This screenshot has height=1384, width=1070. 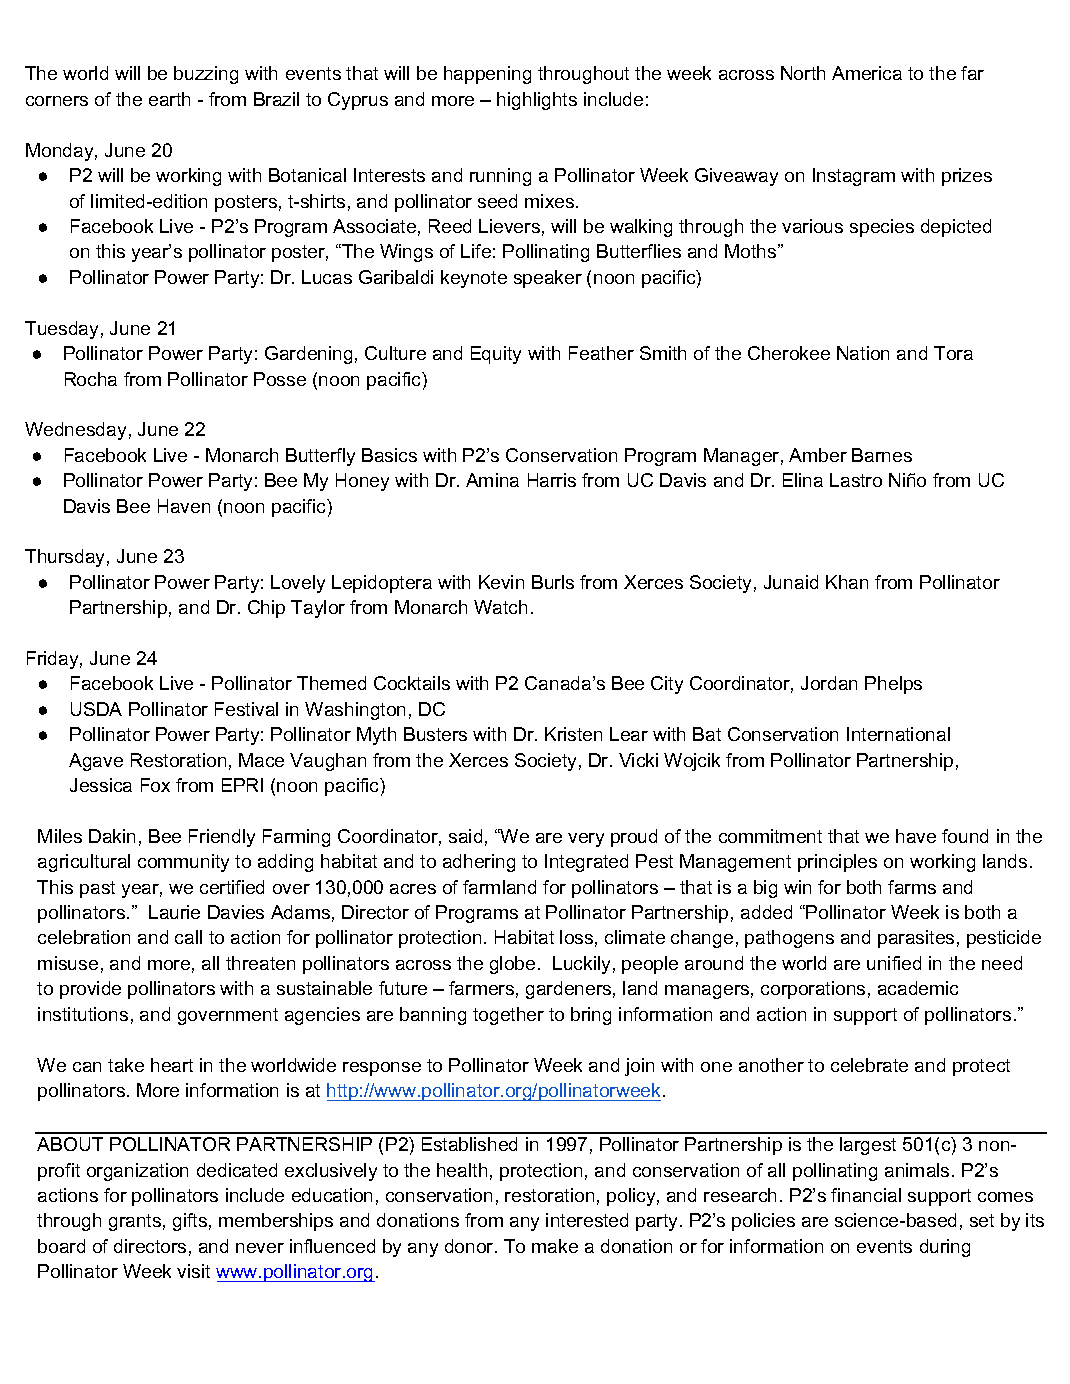 What do you see at coordinates (945, 1248) in the screenshot?
I see `during` at bounding box center [945, 1248].
